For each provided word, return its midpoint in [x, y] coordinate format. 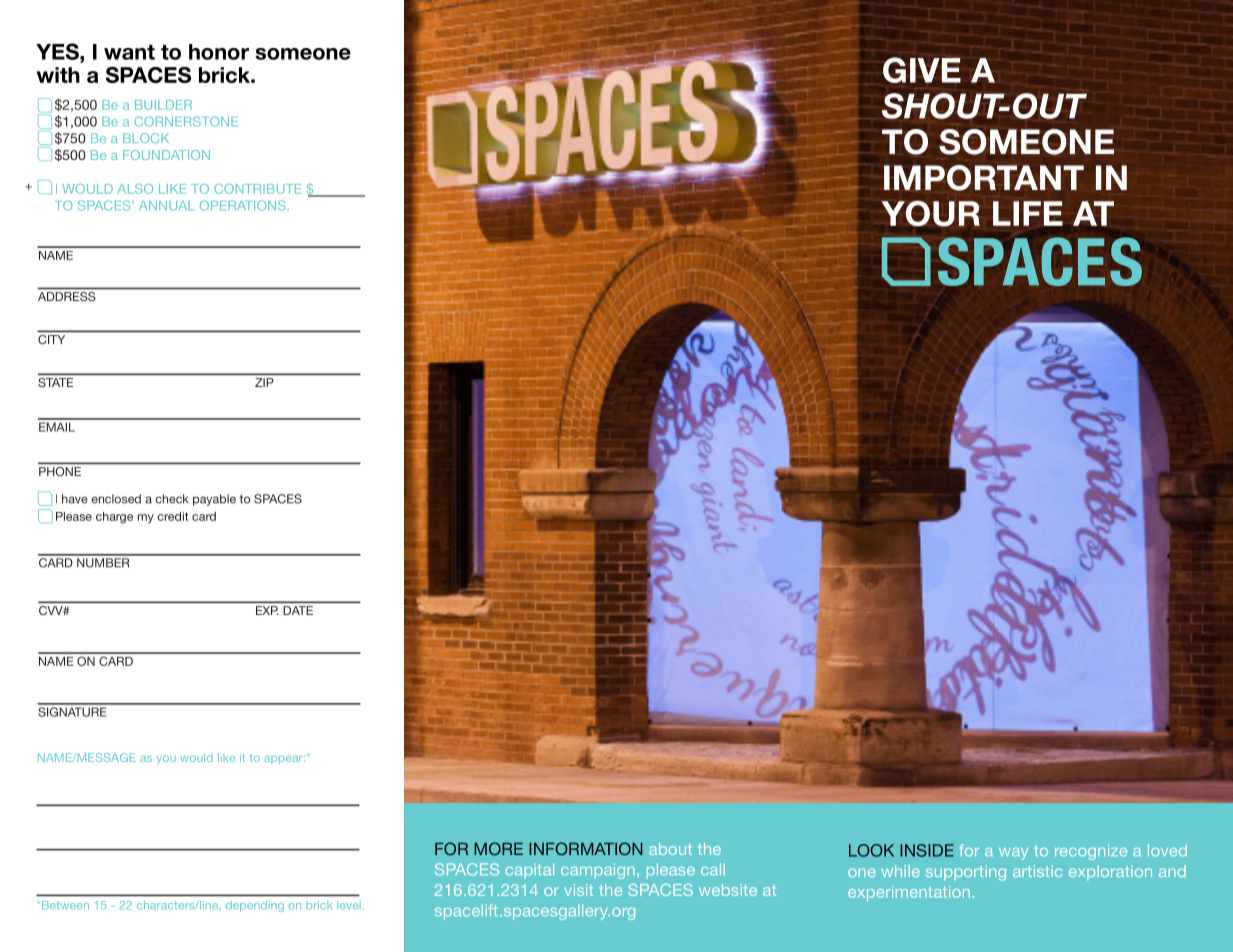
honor [219, 52]
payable [214, 500]
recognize [1091, 852]
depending [255, 906]
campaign [598, 871]
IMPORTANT [984, 178]
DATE [298, 610]
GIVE [922, 70]
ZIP [264, 382]
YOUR [930, 213]
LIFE [1028, 213]
